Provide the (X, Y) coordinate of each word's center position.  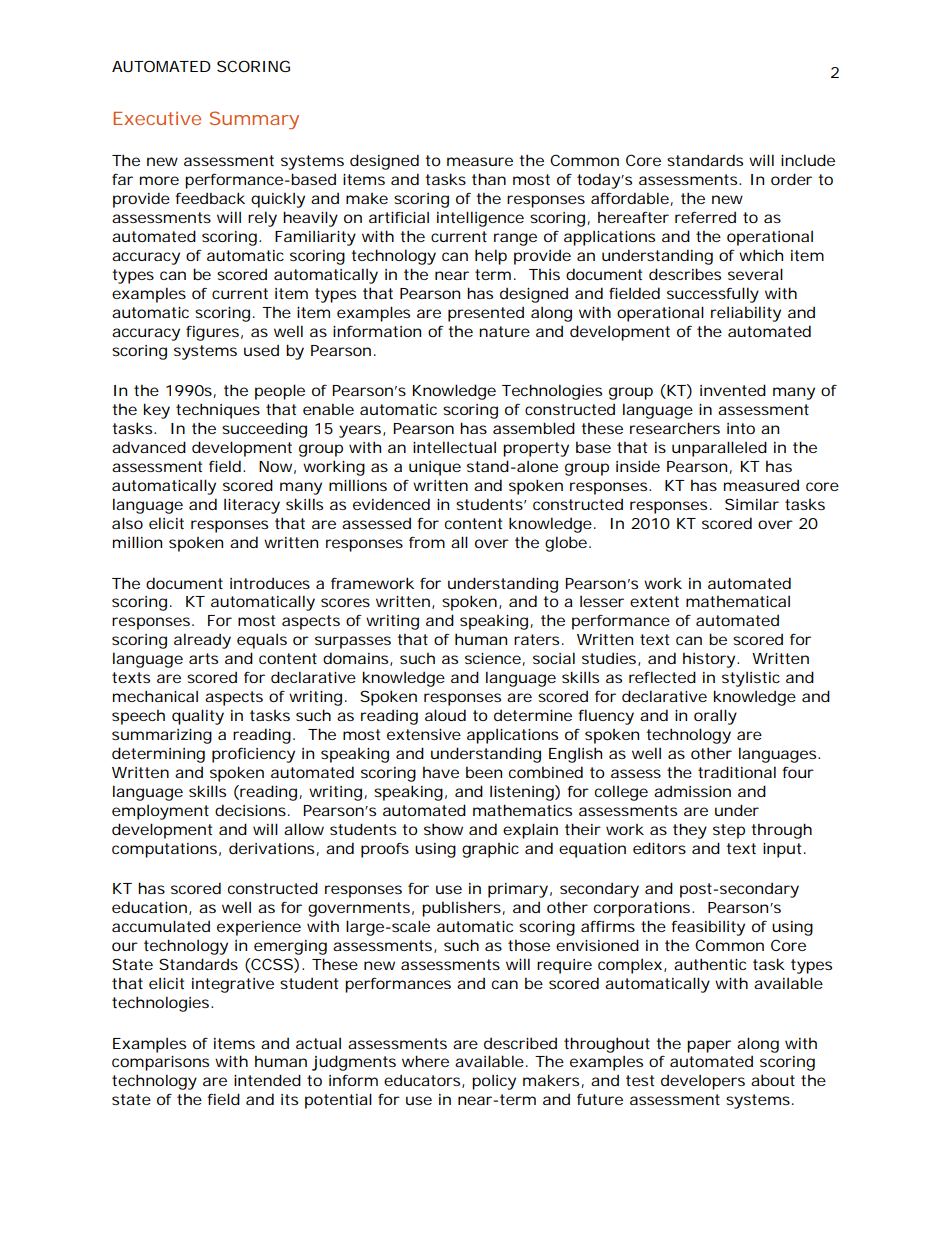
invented (733, 390)
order (791, 179)
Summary (254, 120)
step (729, 831)
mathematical (738, 601)
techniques (218, 411)
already (202, 641)
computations (164, 850)
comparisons (160, 1063)
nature (504, 331)
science (493, 658)
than (489, 179)
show (443, 829)
